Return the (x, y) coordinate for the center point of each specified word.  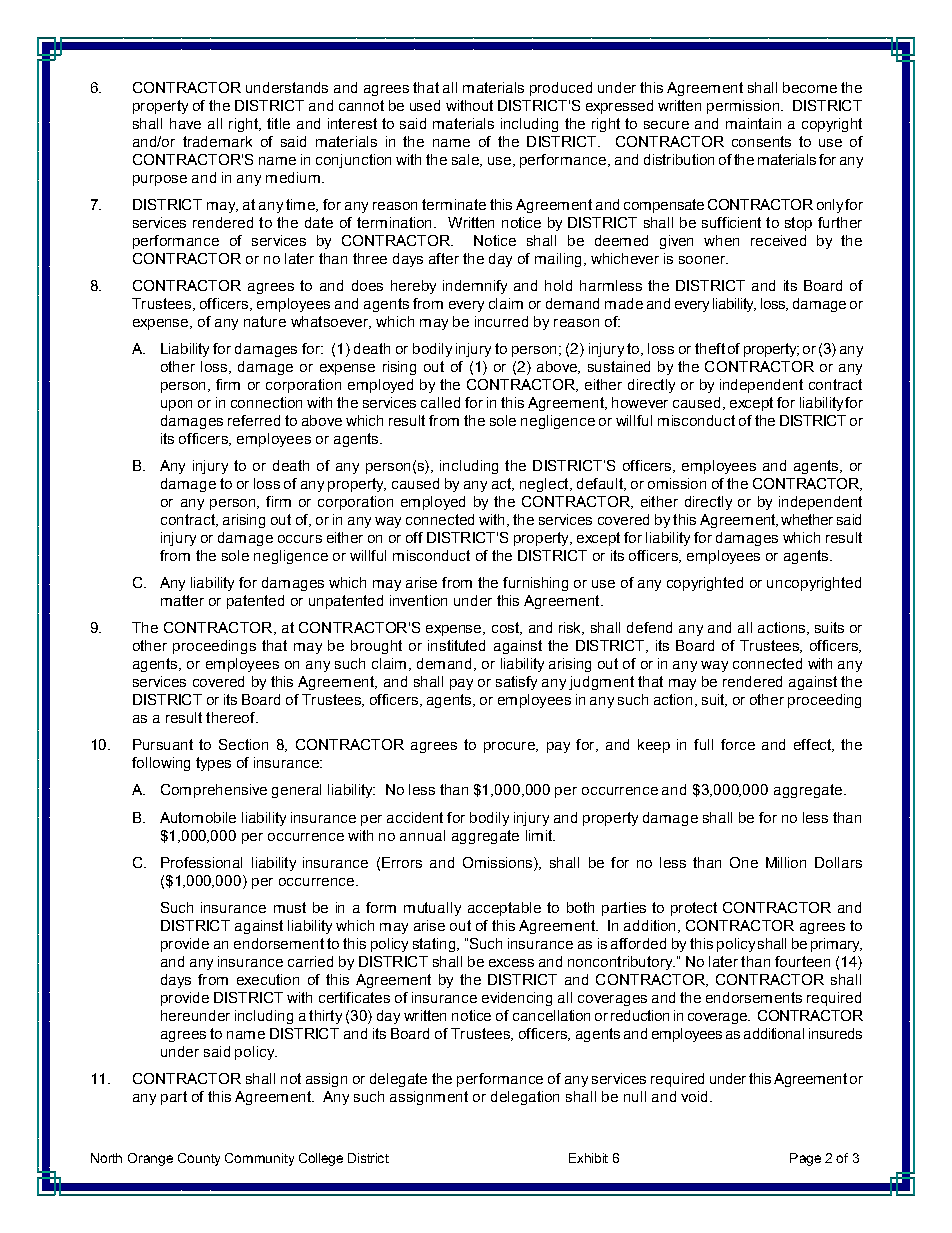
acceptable (504, 909)
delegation (525, 1098)
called (440, 402)
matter (182, 600)
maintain (753, 123)
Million (786, 862)
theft (710, 348)
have (185, 123)
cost (507, 628)
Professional (201, 862)
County (199, 1159)
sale (466, 160)
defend (649, 627)
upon (176, 405)
